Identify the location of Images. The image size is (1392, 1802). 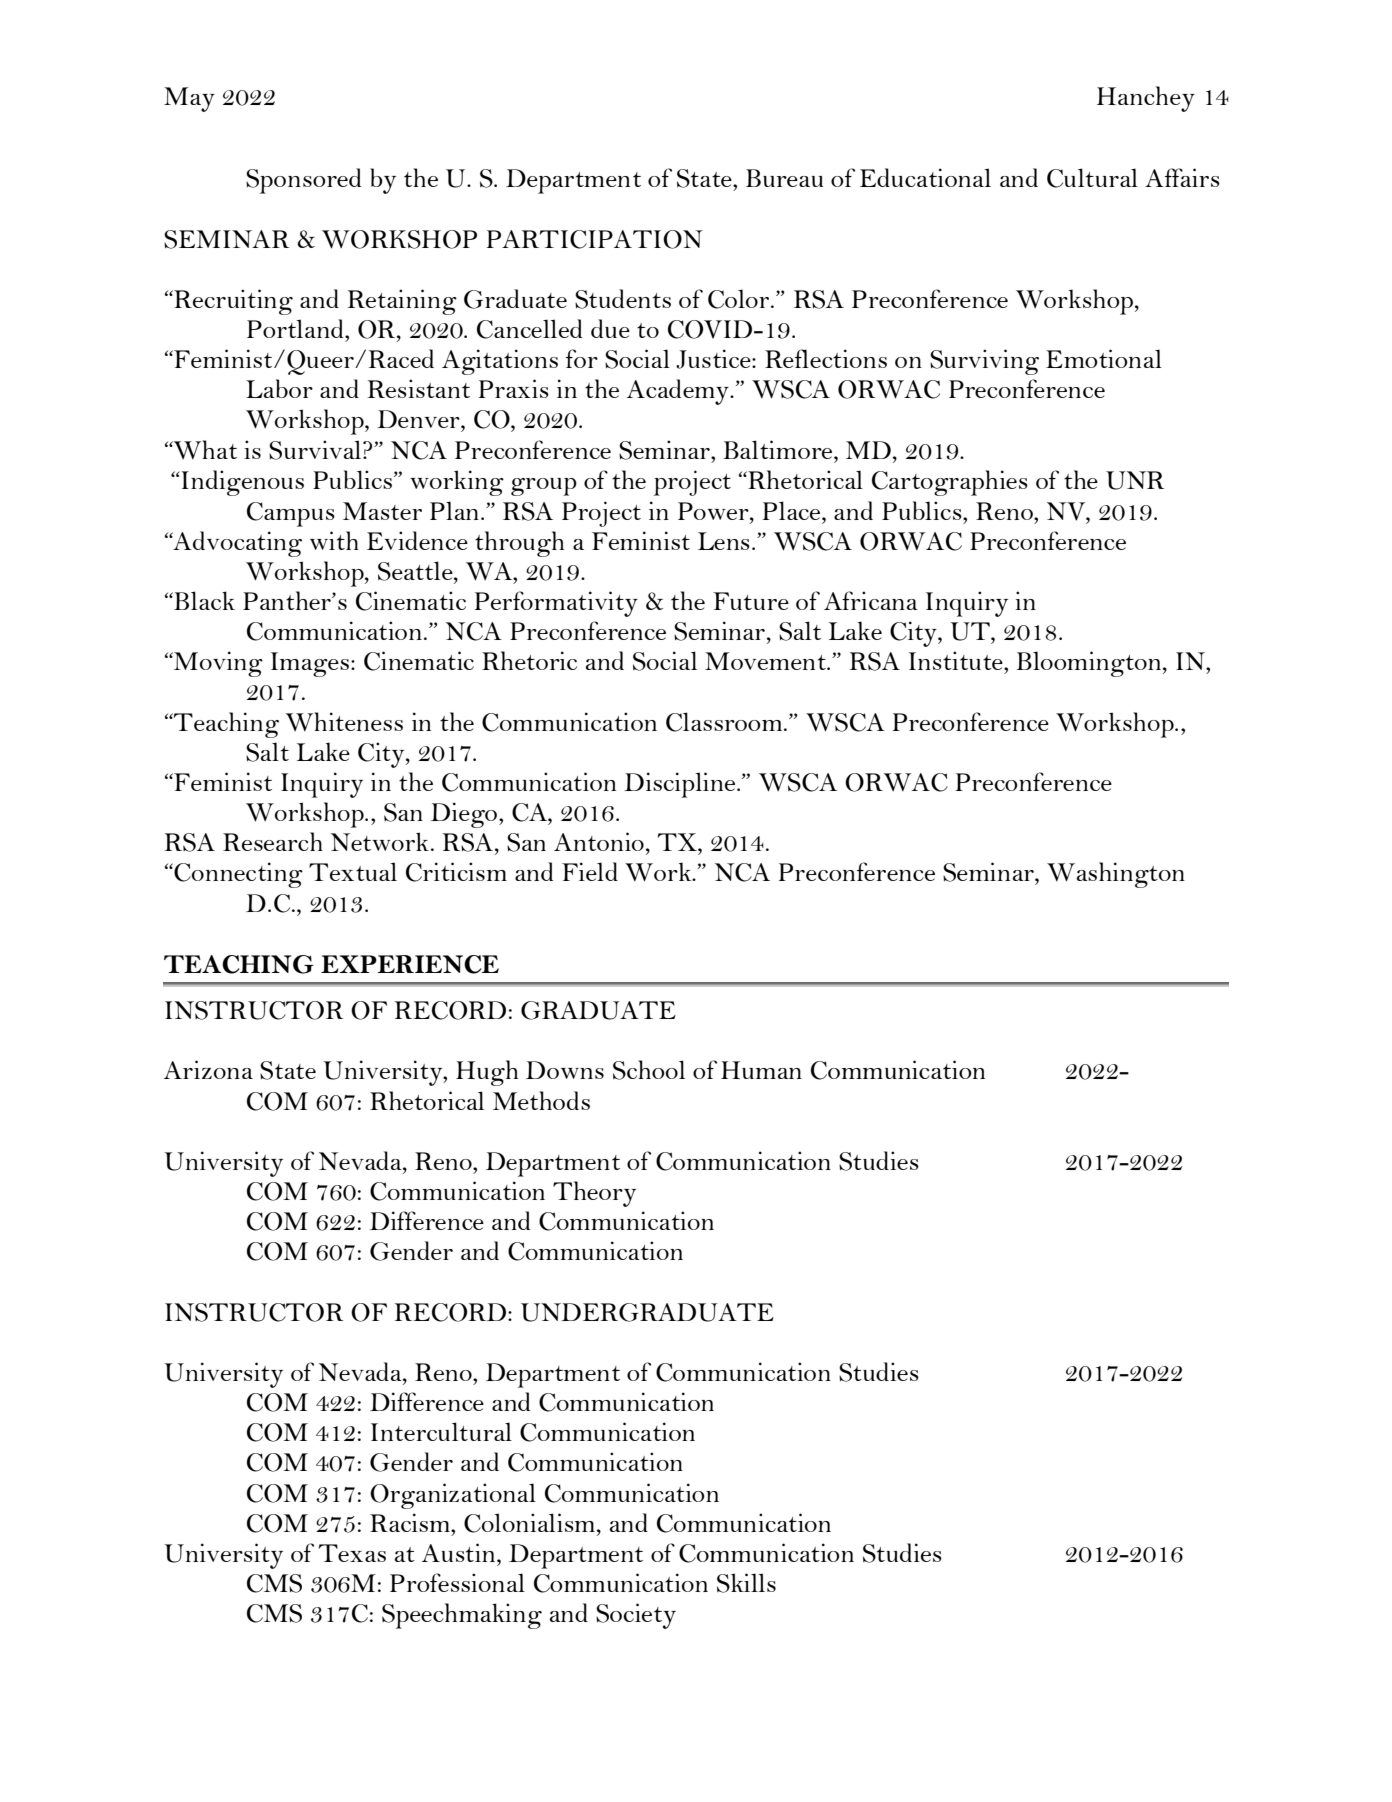
(310, 664).
